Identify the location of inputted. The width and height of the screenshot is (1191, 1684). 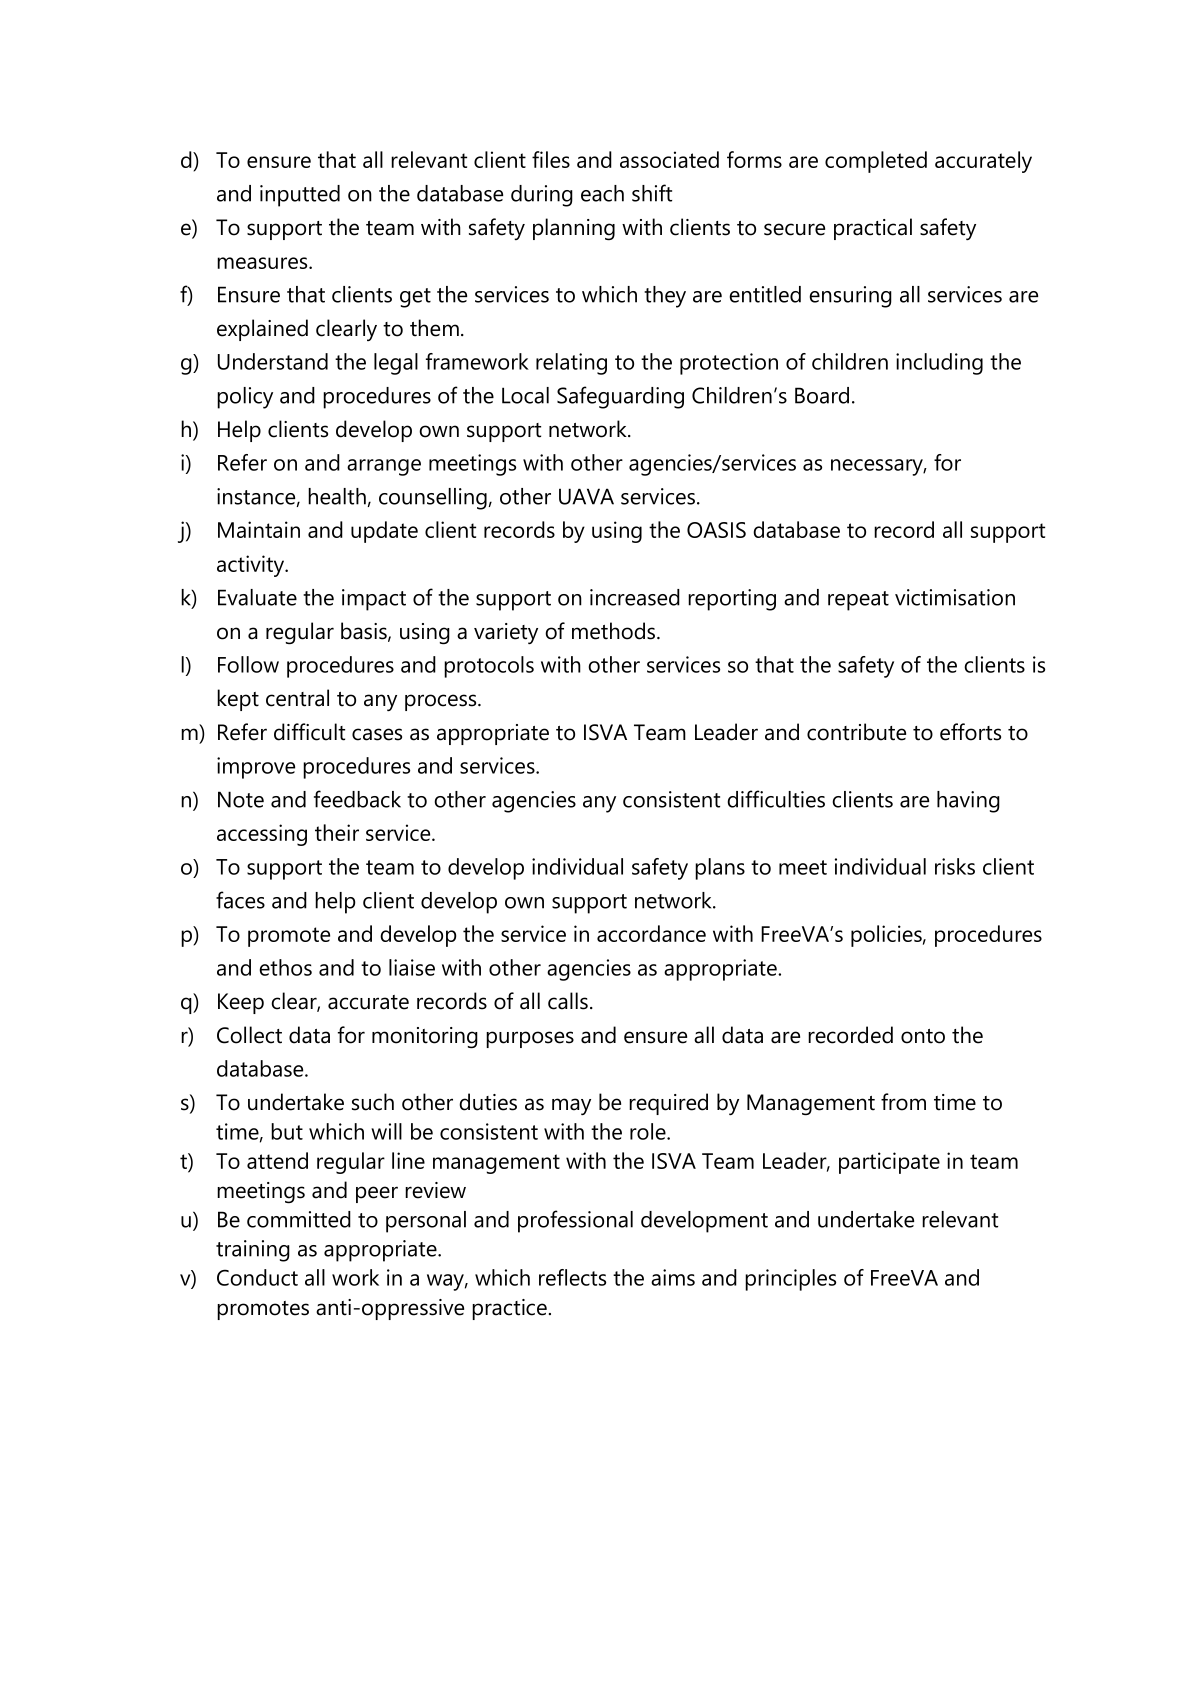
(300, 196).
